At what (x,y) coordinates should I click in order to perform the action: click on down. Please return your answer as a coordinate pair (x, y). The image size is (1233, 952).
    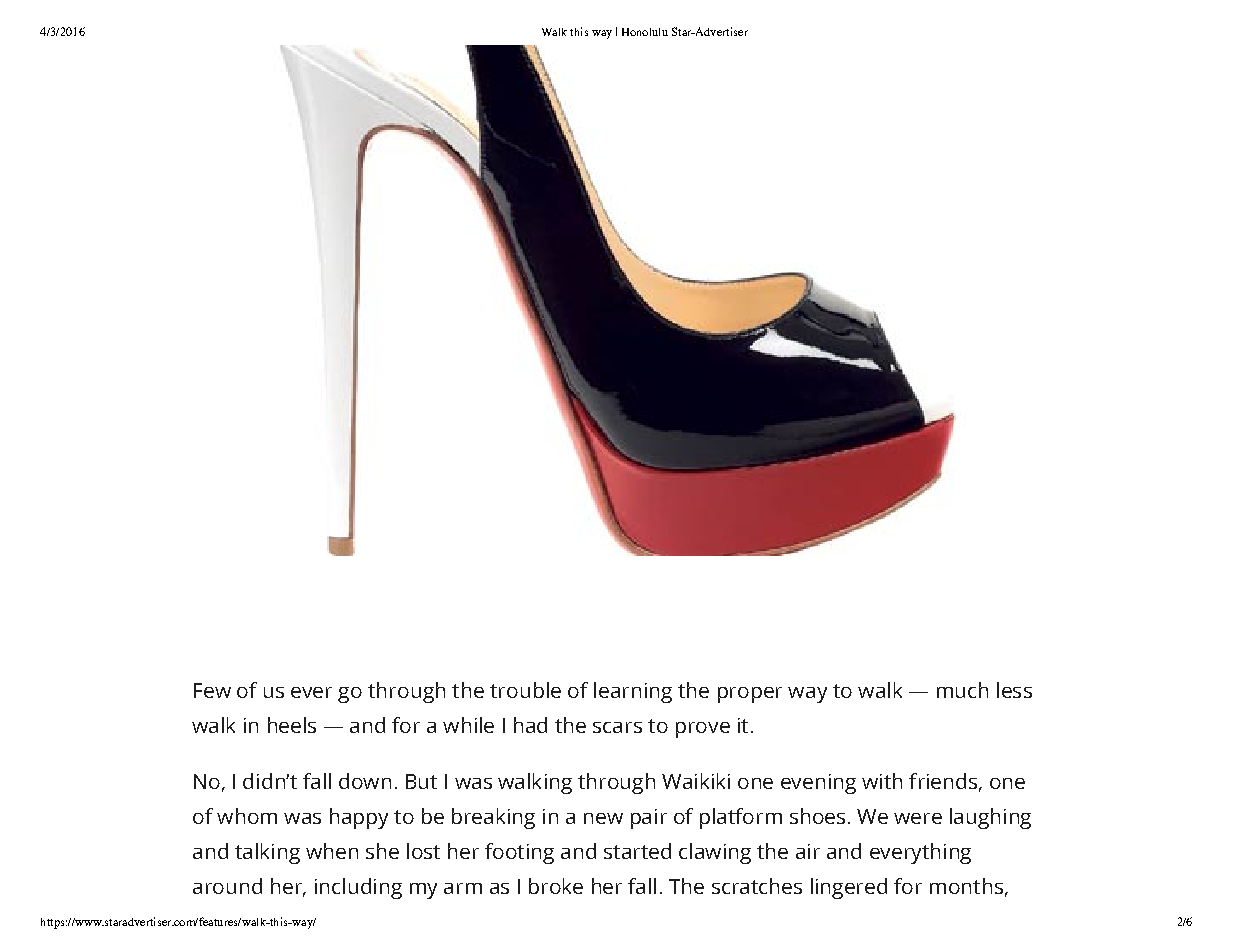
    Looking at the image, I should click on (365, 781).
